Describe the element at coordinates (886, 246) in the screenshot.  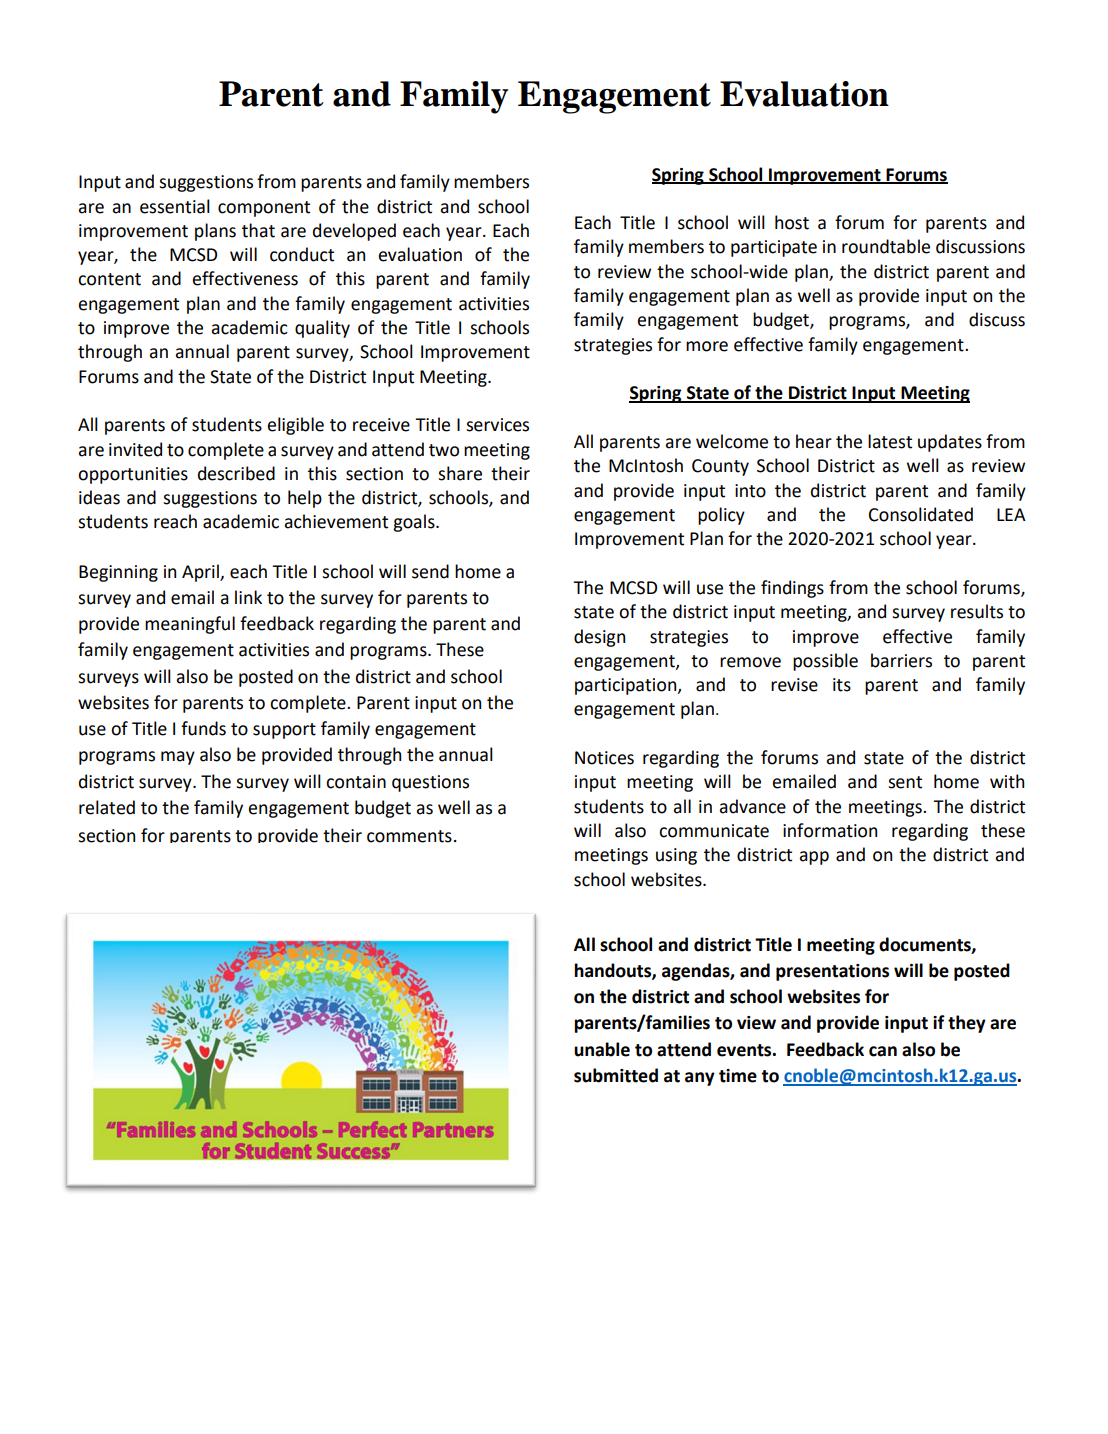
I see `roundtable` at that location.
